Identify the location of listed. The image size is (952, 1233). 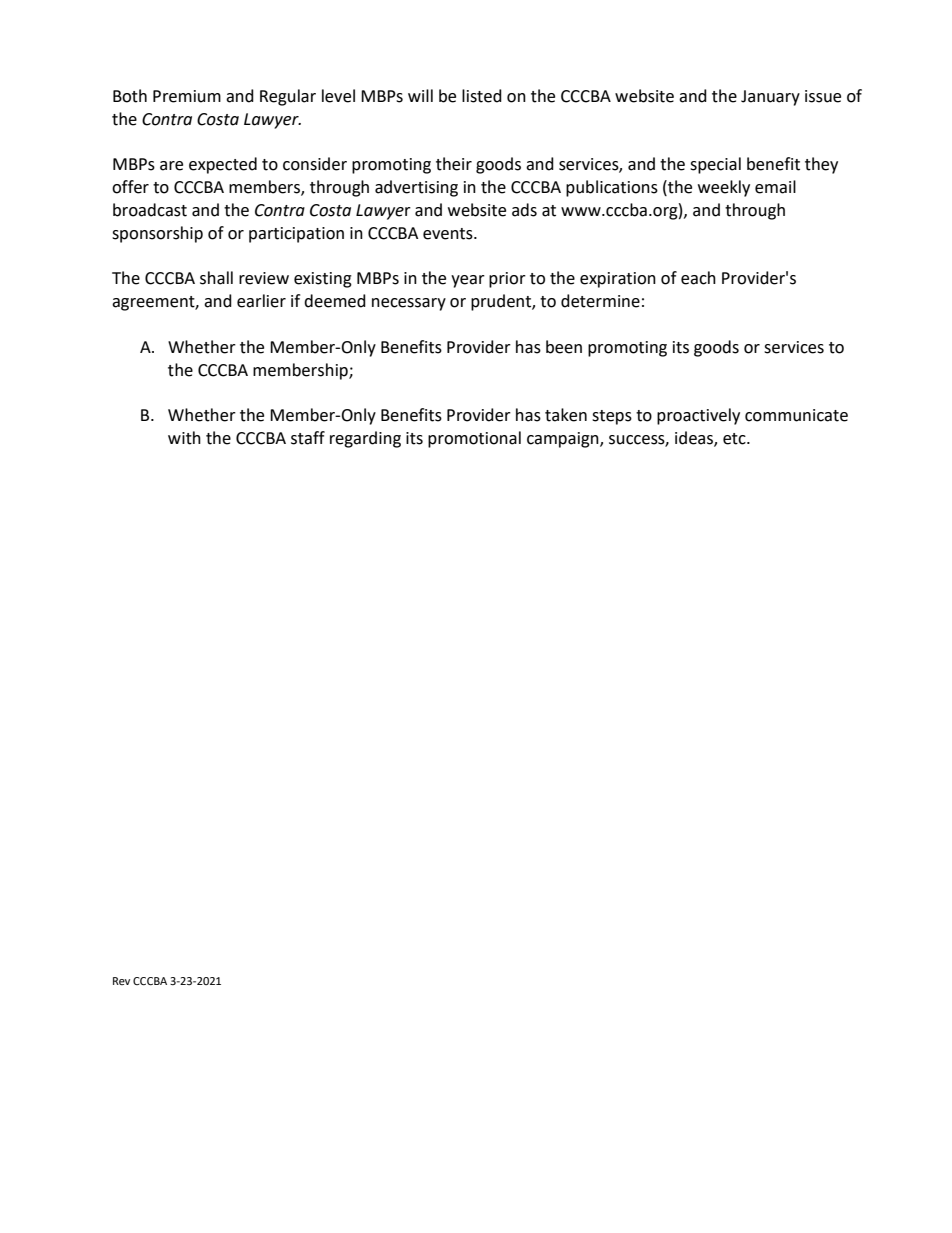
(482, 96).
